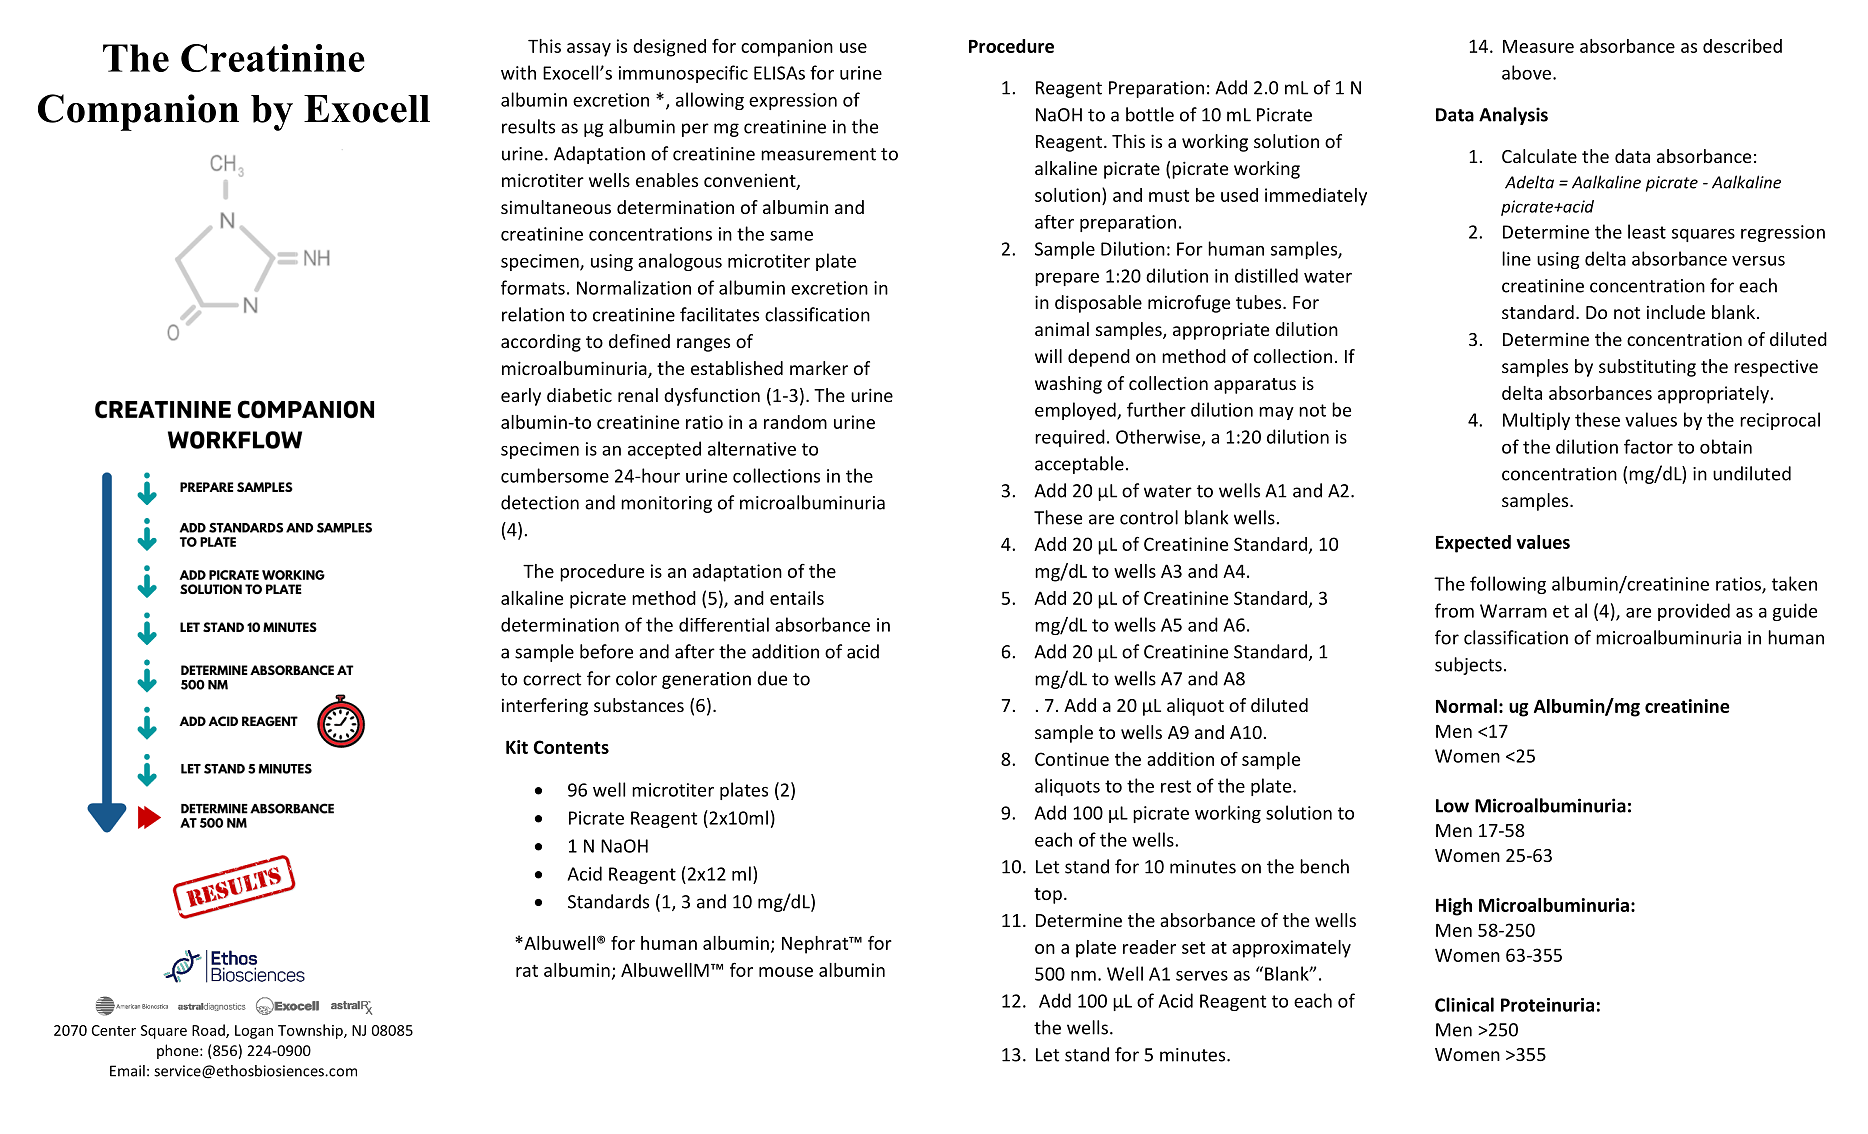 This page has height=1134, width=1868. Describe the element at coordinates (1324, 866) in the page. I see `bench` at that location.
